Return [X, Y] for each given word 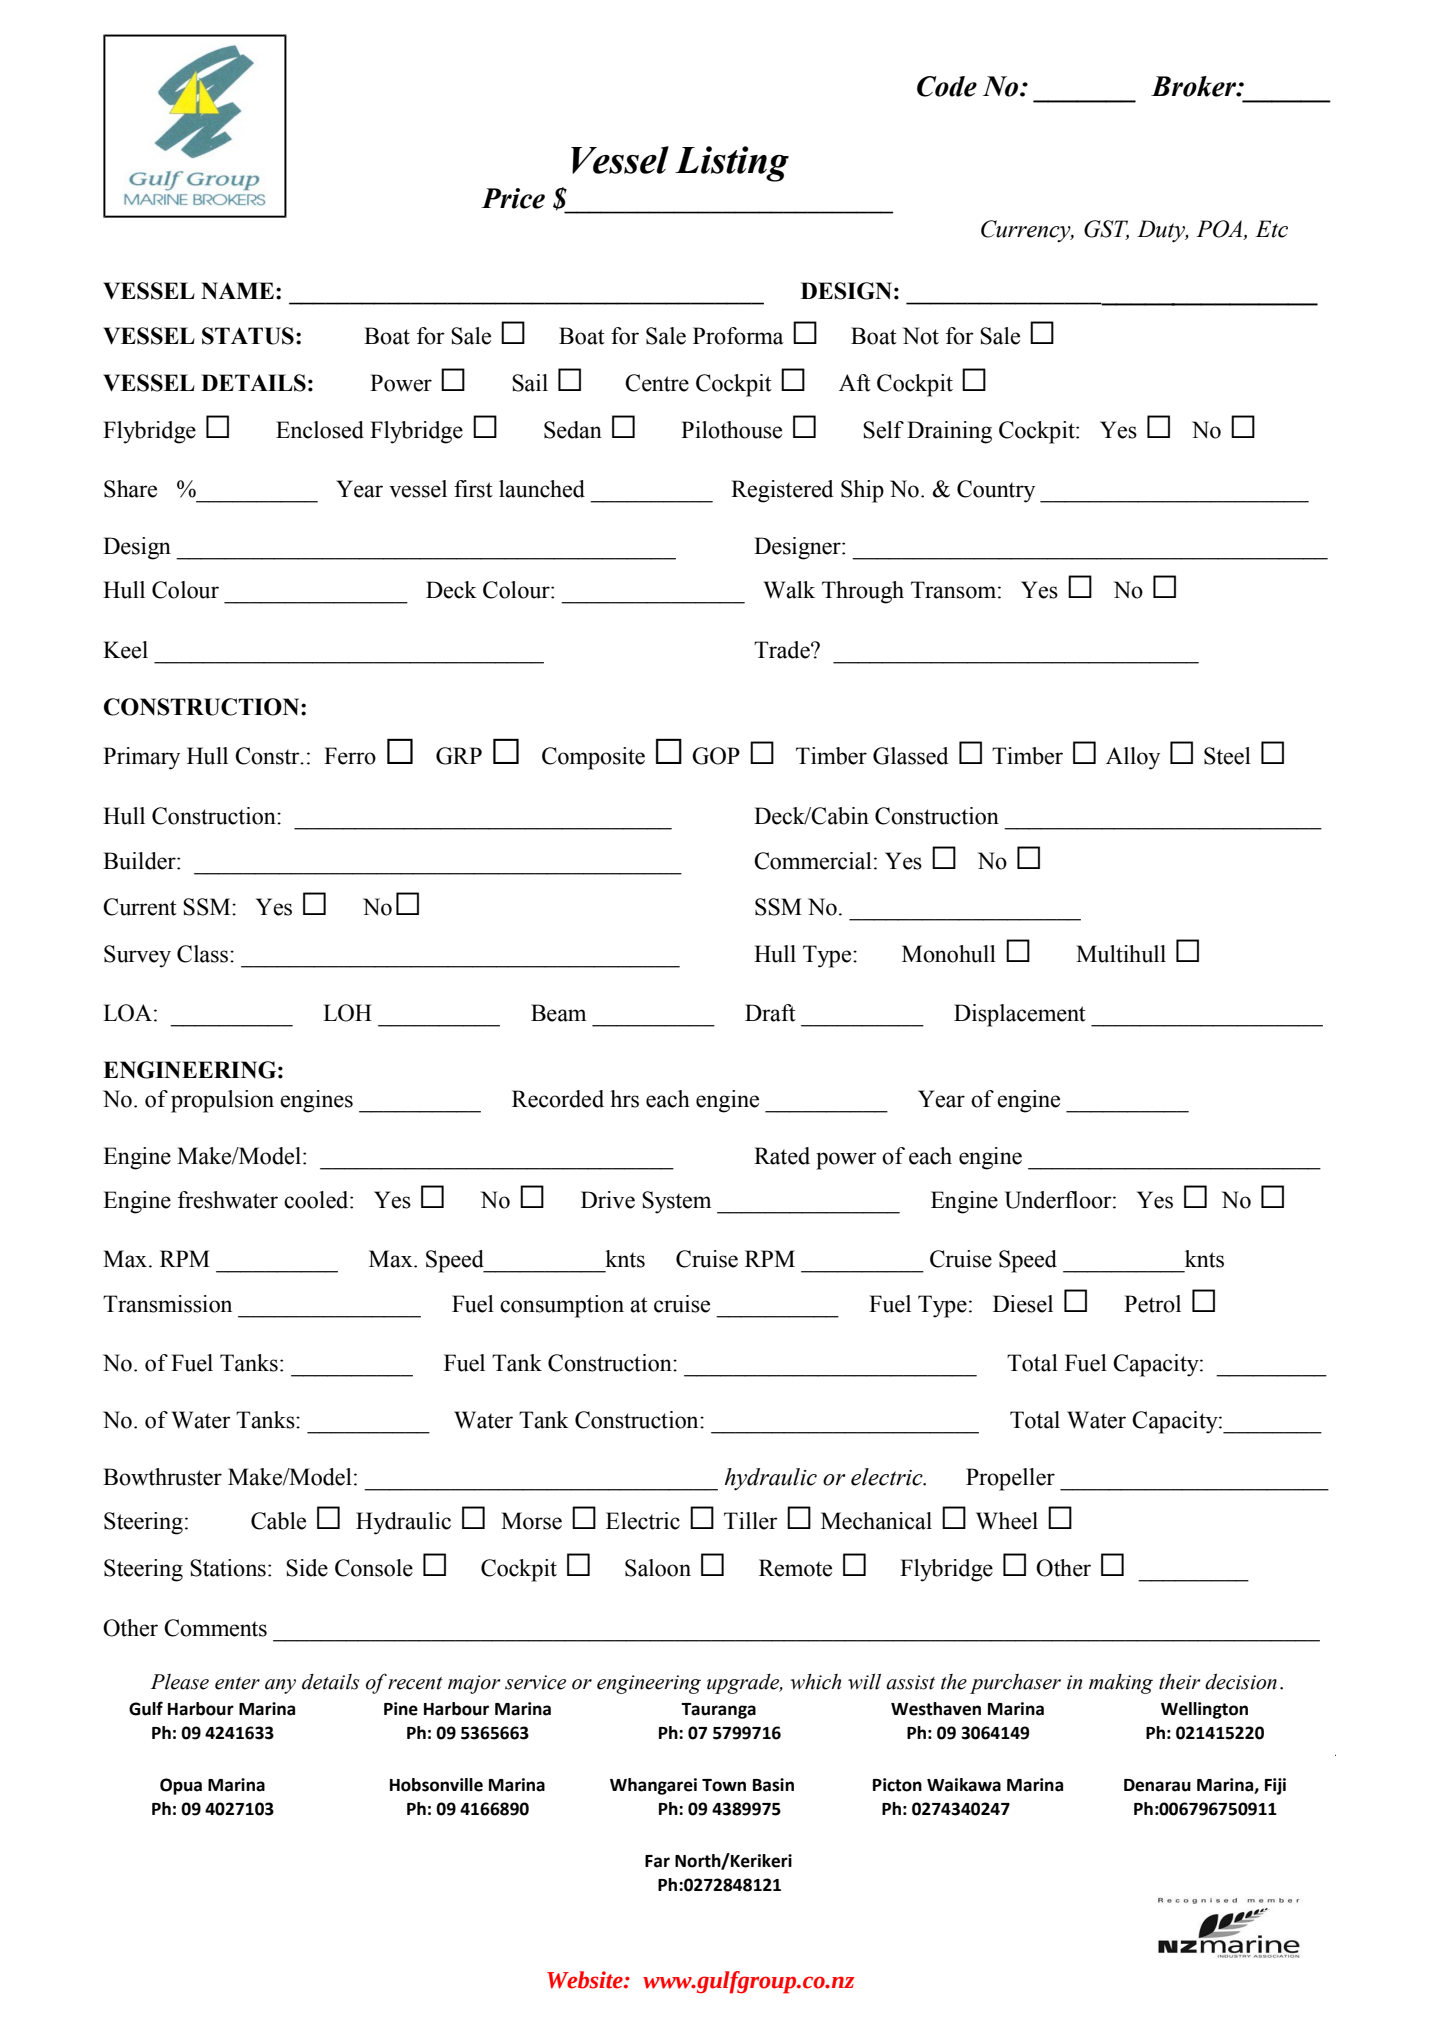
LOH [347, 1013]
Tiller [751, 1521]
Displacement [1020, 1015]
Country [996, 491]
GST [1106, 230]
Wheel [1007, 1521]
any [280, 1686]
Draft [770, 1013]
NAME [237, 291]
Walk [789, 590]
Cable [278, 1521]
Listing [732, 164]
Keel [125, 650]
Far [657, 1861]
